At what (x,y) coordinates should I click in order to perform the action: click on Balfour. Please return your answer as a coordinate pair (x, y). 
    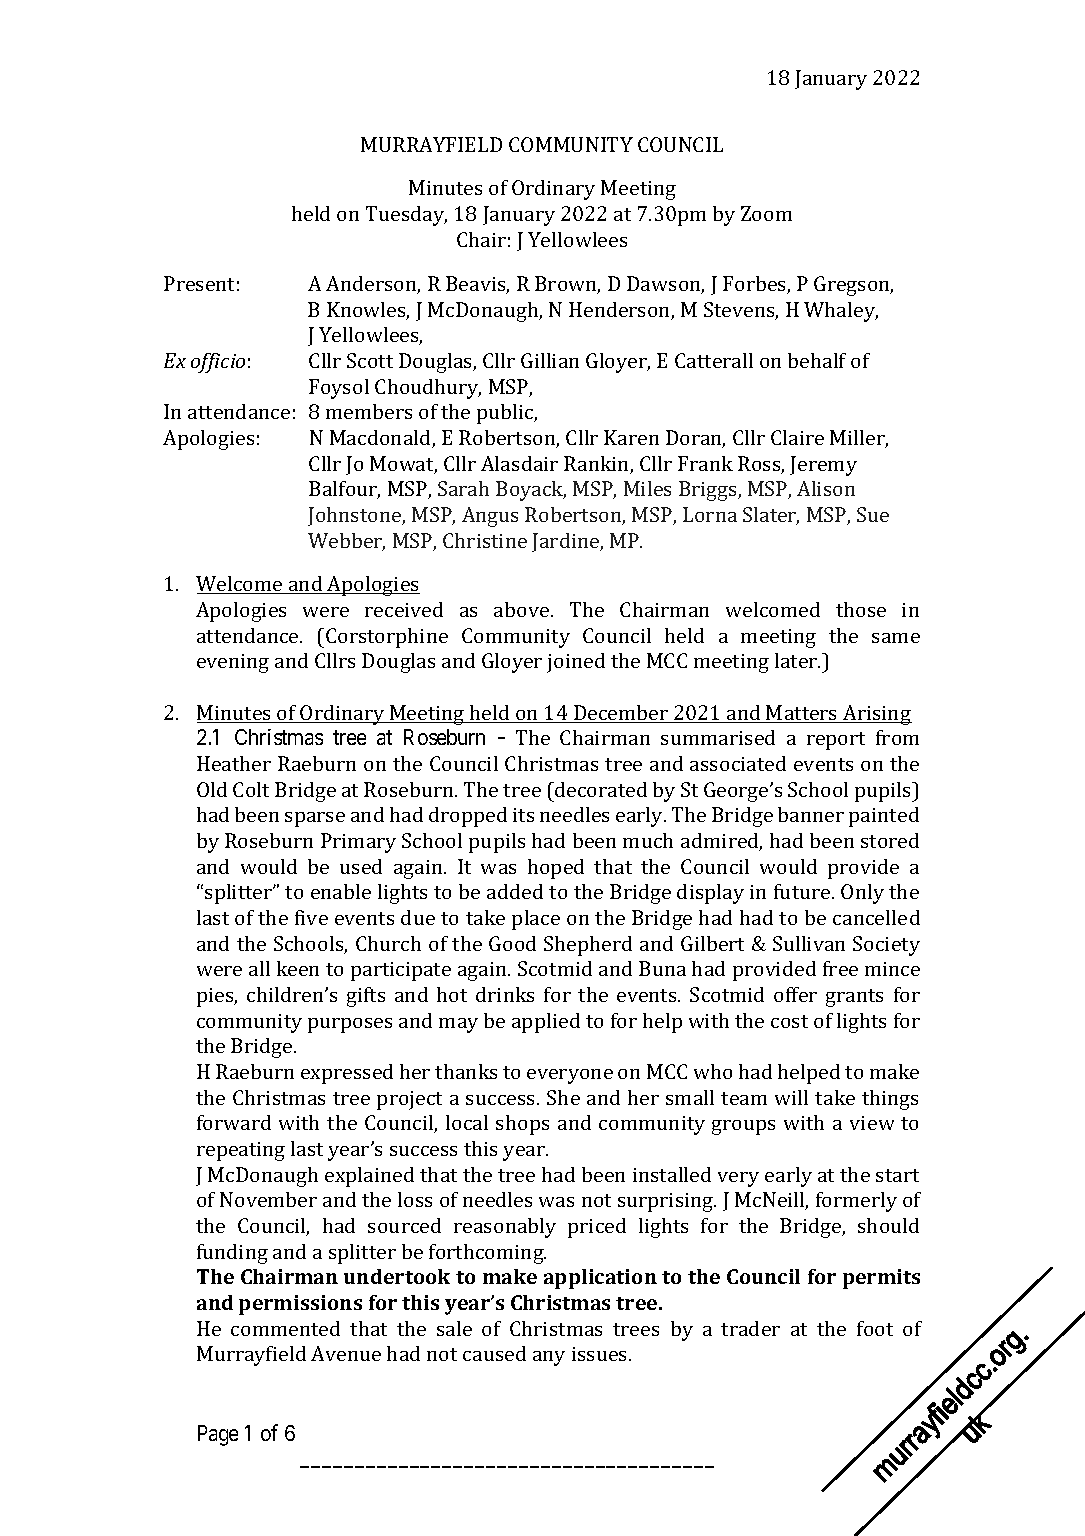
    Looking at the image, I should click on (344, 490).
